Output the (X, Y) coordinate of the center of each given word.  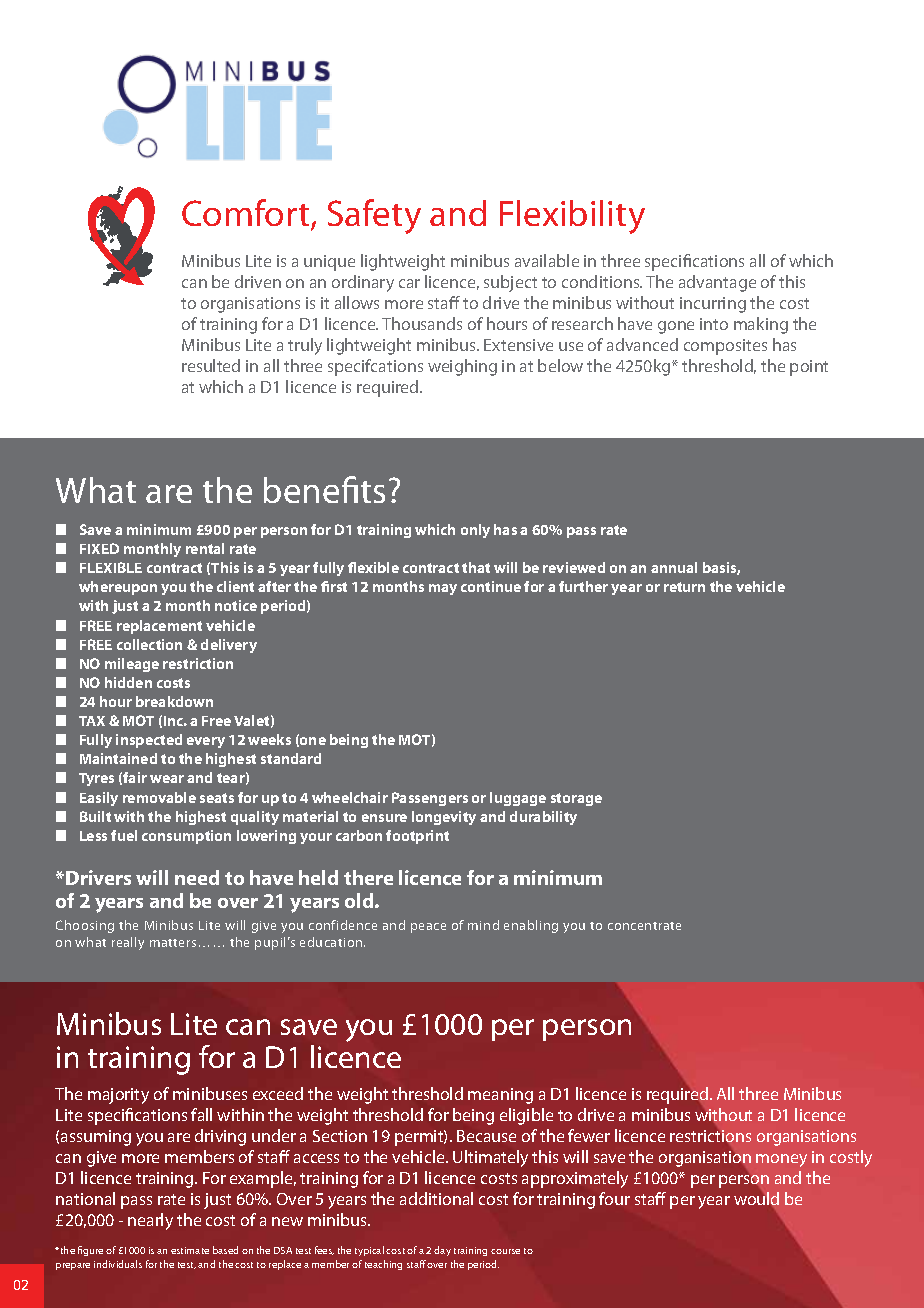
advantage (717, 283)
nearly (150, 1221)
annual (674, 567)
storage (576, 799)
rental (205, 548)
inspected (149, 741)
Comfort (247, 214)
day (442, 1251)
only (475, 531)
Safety (374, 216)
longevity (444, 818)
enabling (531, 926)
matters (173, 943)
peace (428, 928)
